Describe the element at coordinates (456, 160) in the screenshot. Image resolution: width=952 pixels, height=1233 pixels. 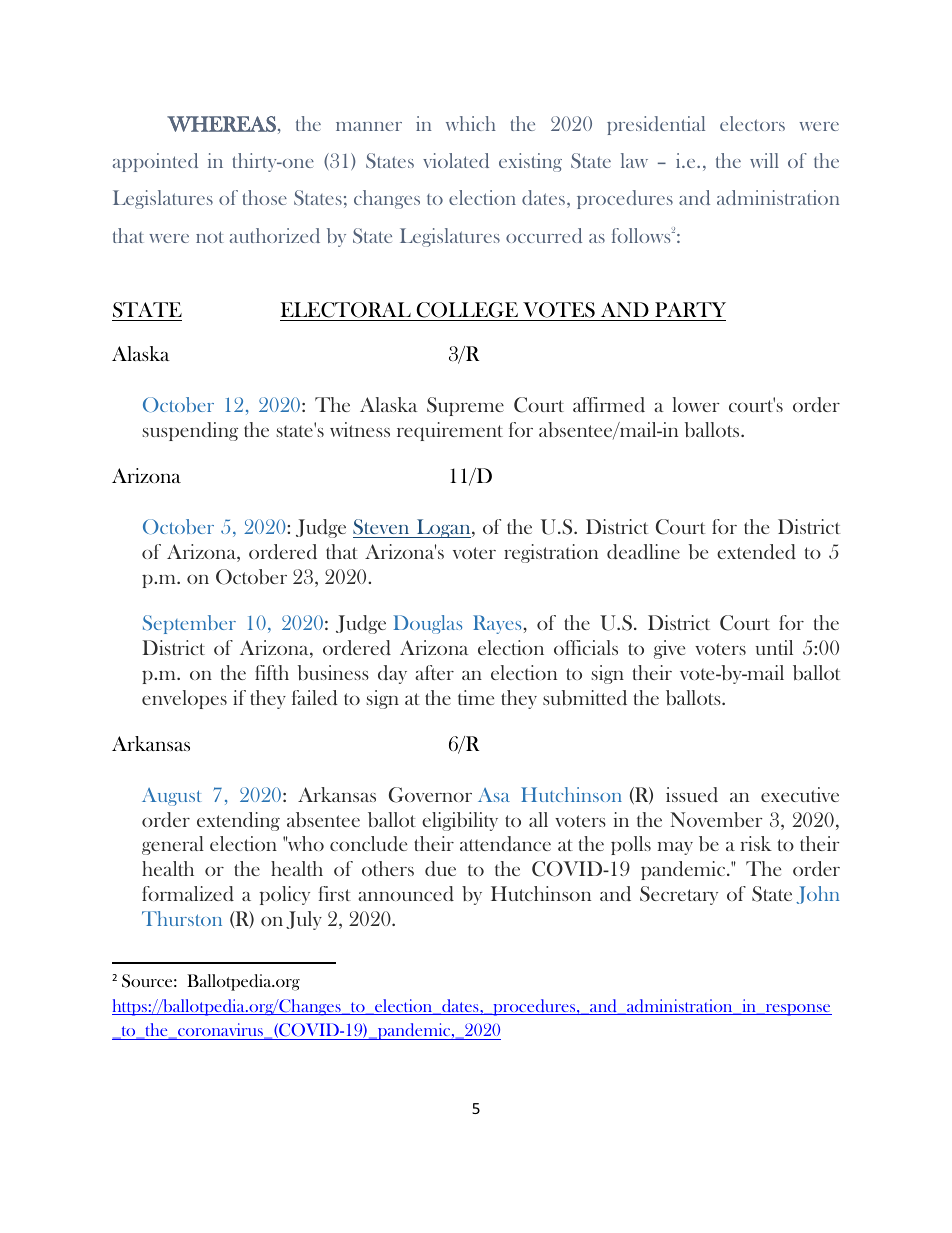
I see `violated` at that location.
